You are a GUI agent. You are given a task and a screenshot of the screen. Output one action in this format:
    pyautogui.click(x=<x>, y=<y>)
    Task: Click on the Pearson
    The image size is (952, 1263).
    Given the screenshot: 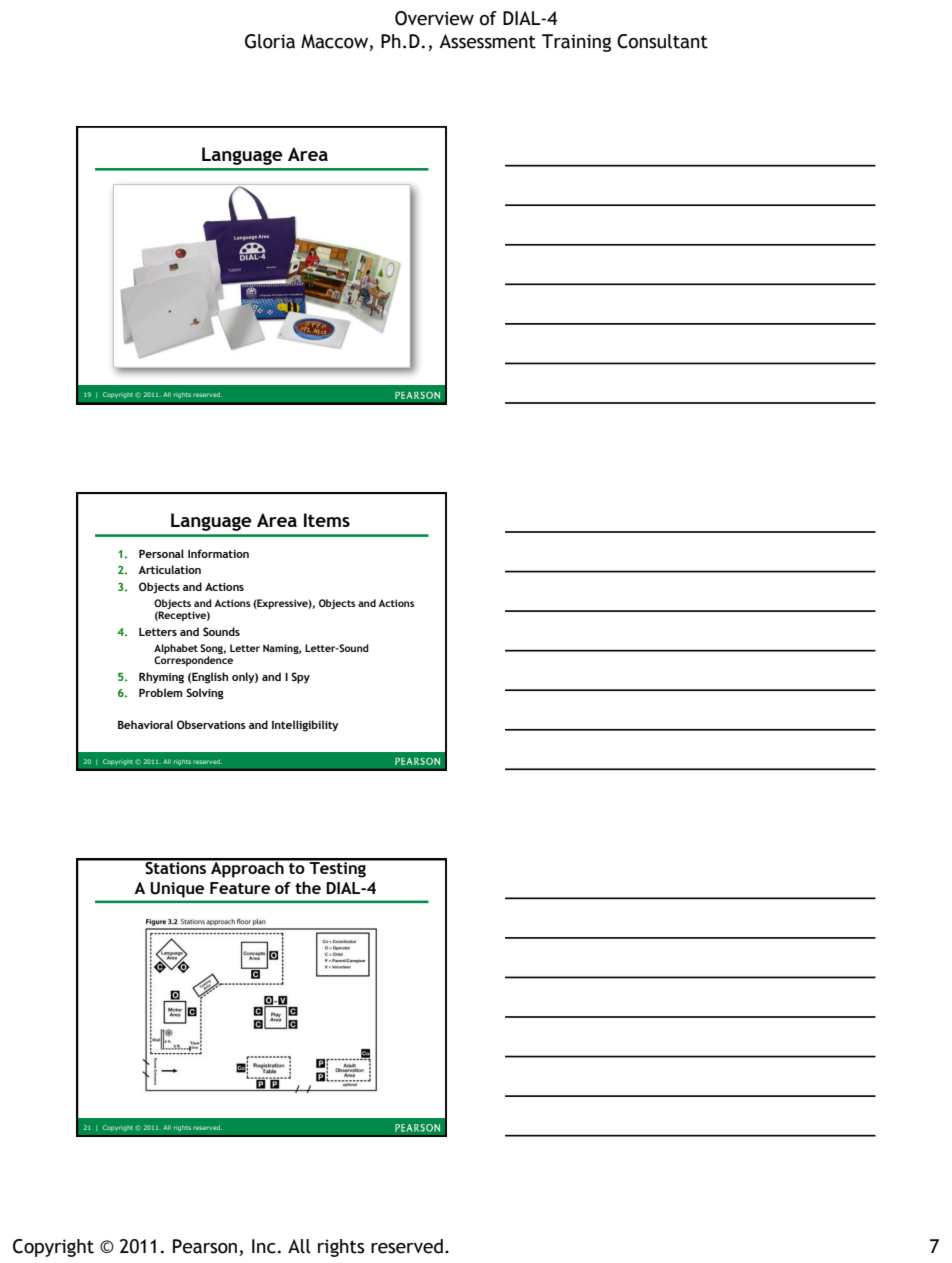 What is the action you would take?
    pyautogui.click(x=205, y=1246)
